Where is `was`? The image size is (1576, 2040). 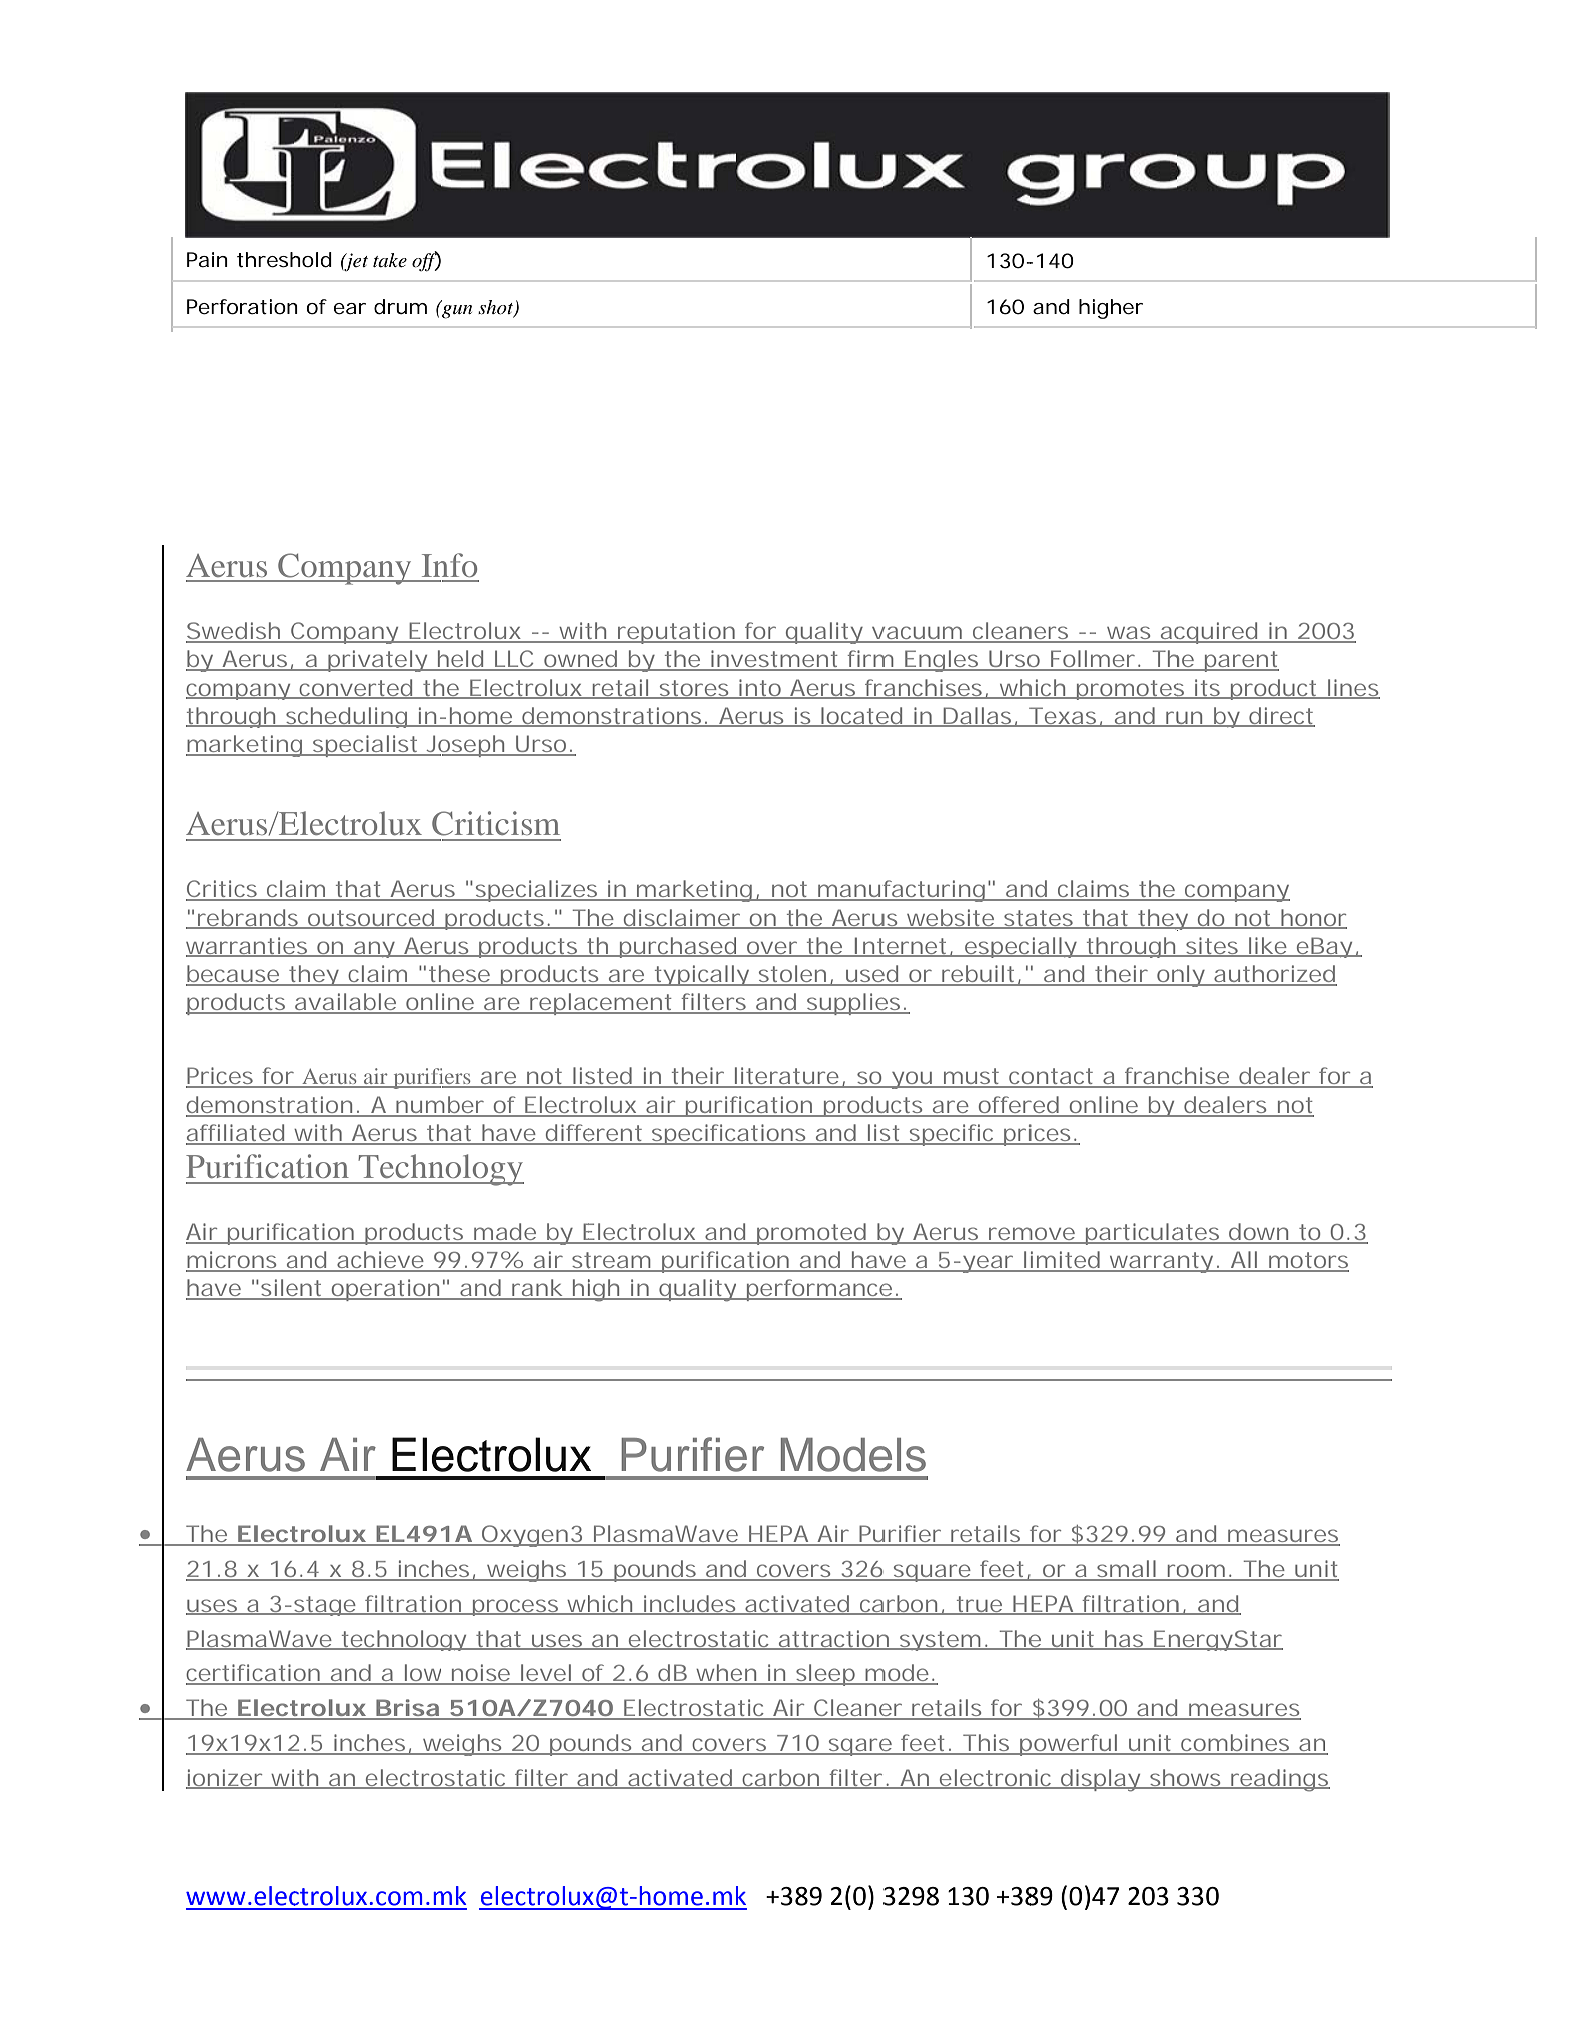
was is located at coordinates (1129, 634).
